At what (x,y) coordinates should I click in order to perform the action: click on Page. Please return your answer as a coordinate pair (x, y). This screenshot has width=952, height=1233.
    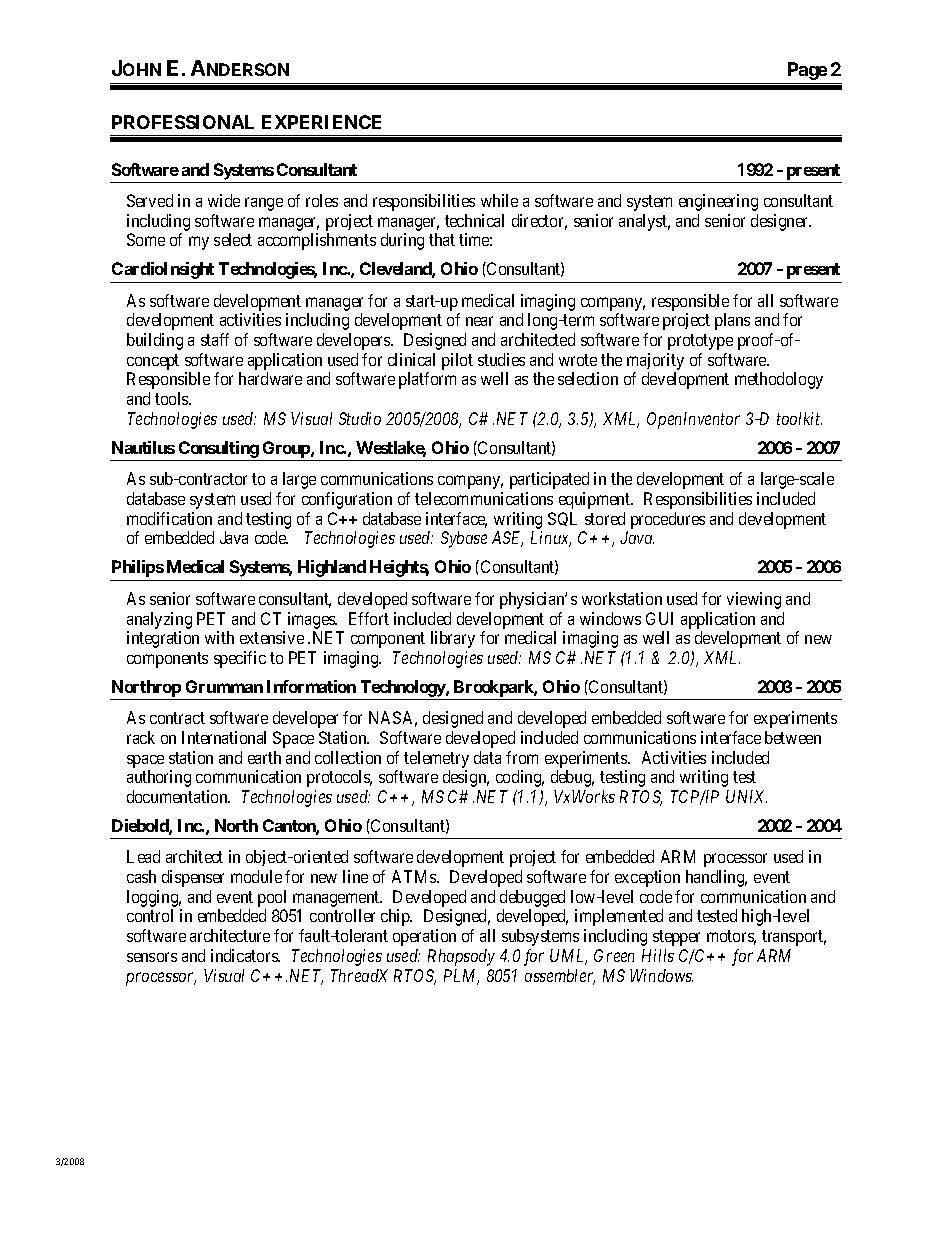
    Looking at the image, I should click on (807, 71).
